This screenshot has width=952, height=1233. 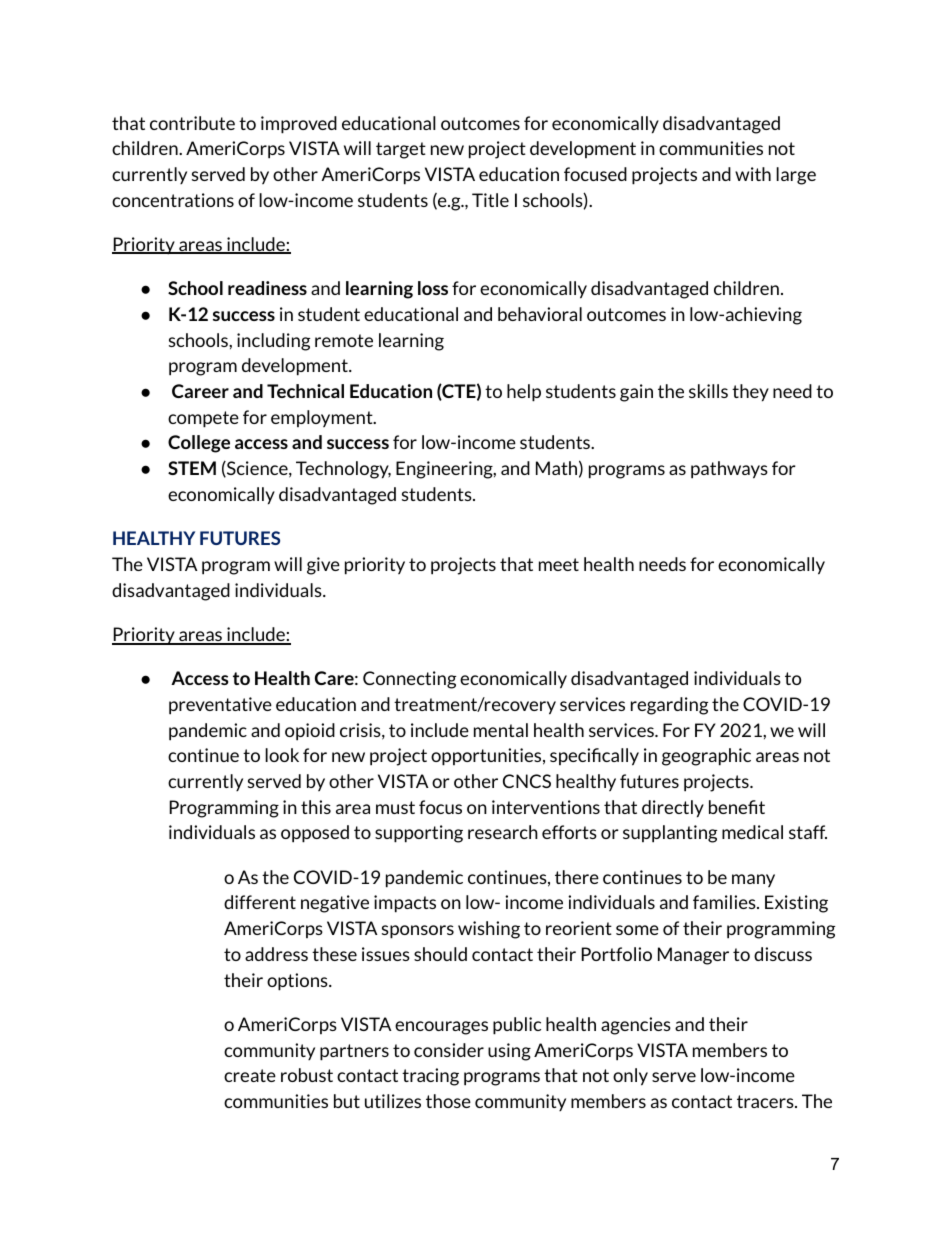 What do you see at coordinates (323, 566) in the screenshot?
I see `give` at bounding box center [323, 566].
